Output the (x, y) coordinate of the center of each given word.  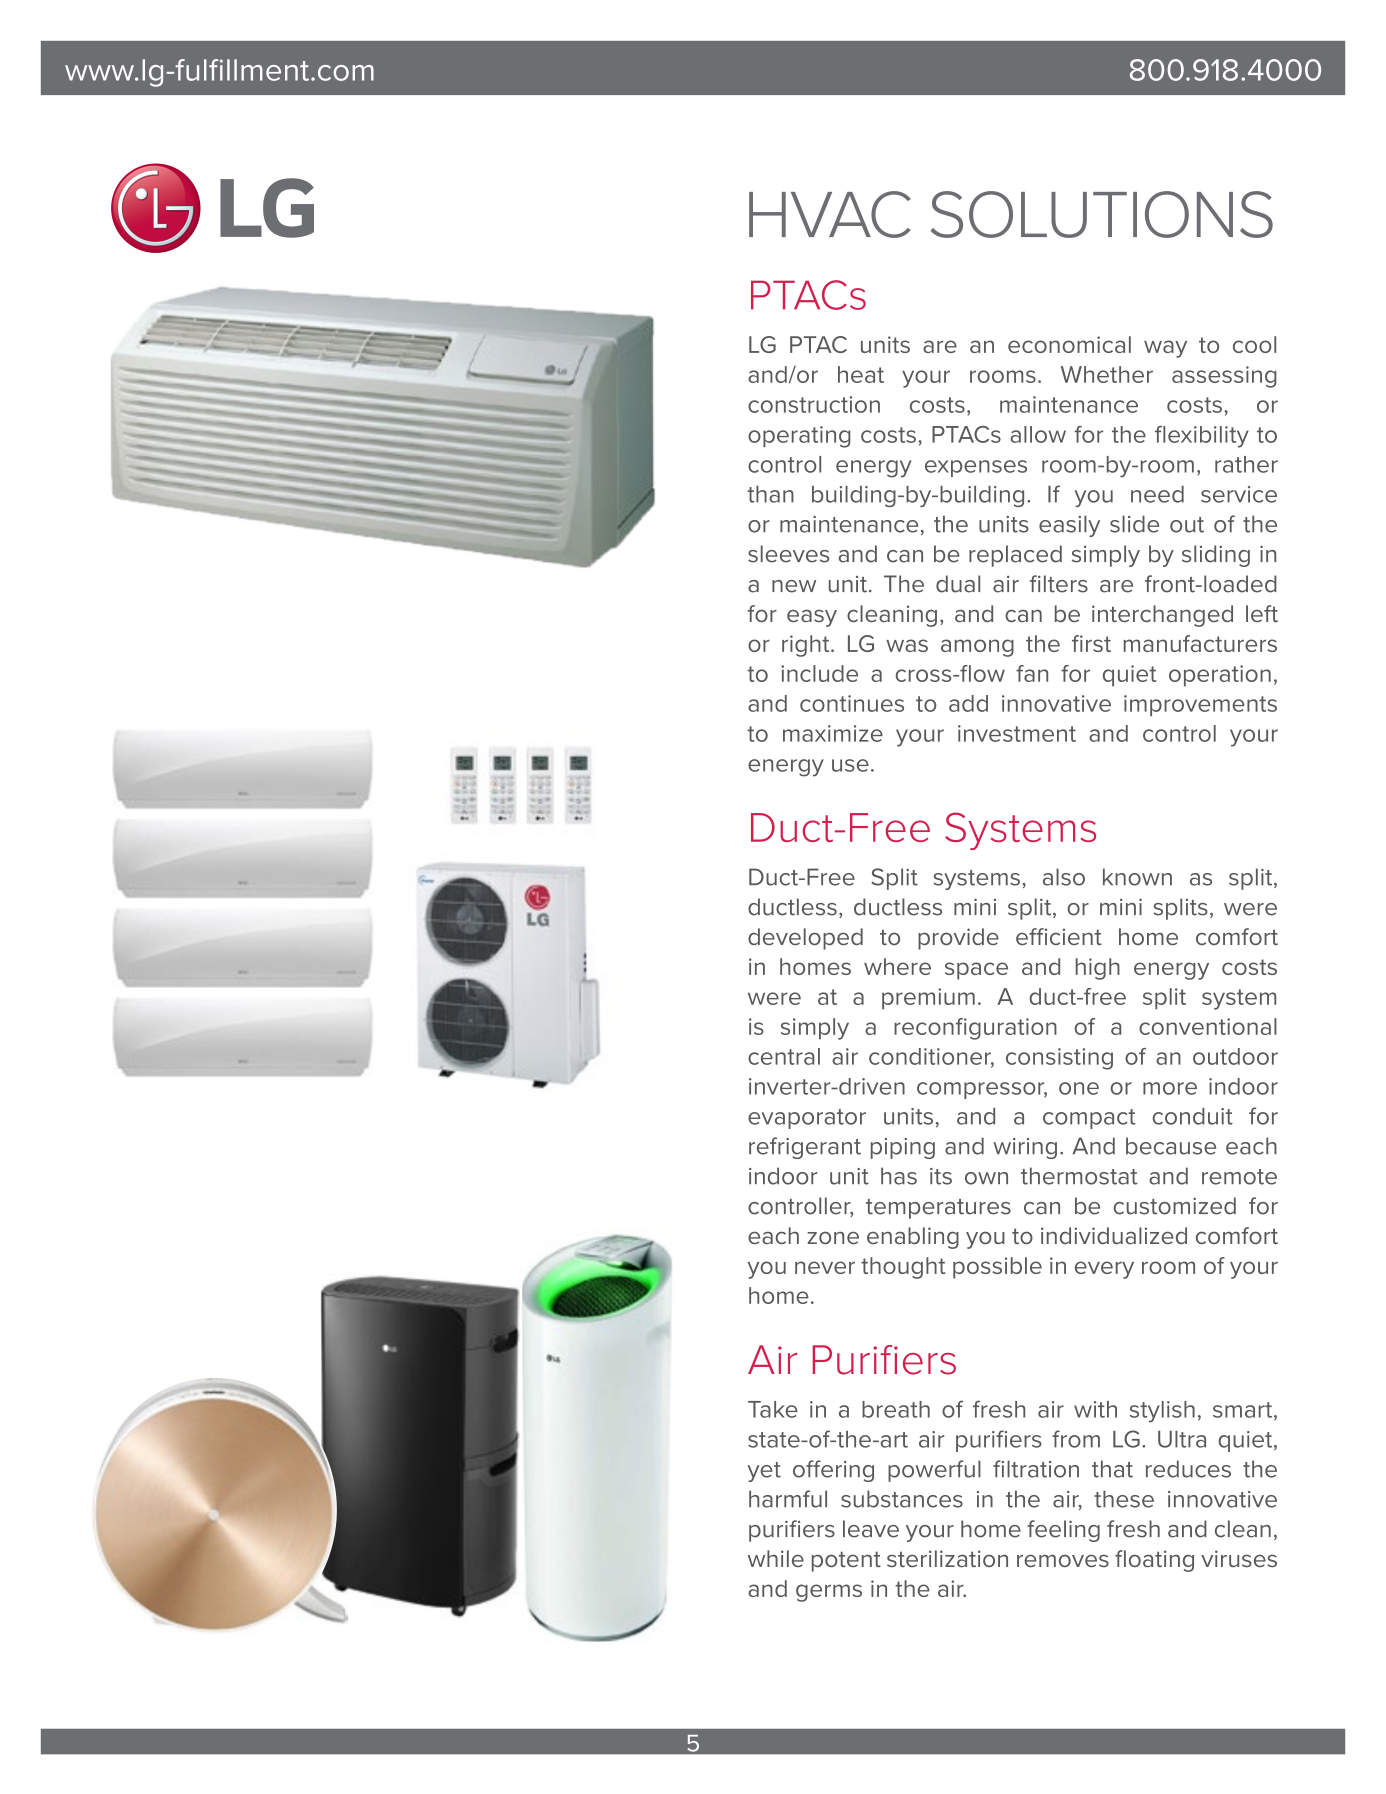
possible (997, 1268)
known (1137, 877)
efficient (1059, 936)
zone (833, 1237)
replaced (1015, 556)
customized (1174, 1206)
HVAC (830, 214)
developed (805, 939)
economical (1069, 344)
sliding (1216, 556)
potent (846, 1561)
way (1165, 349)
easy (812, 618)
